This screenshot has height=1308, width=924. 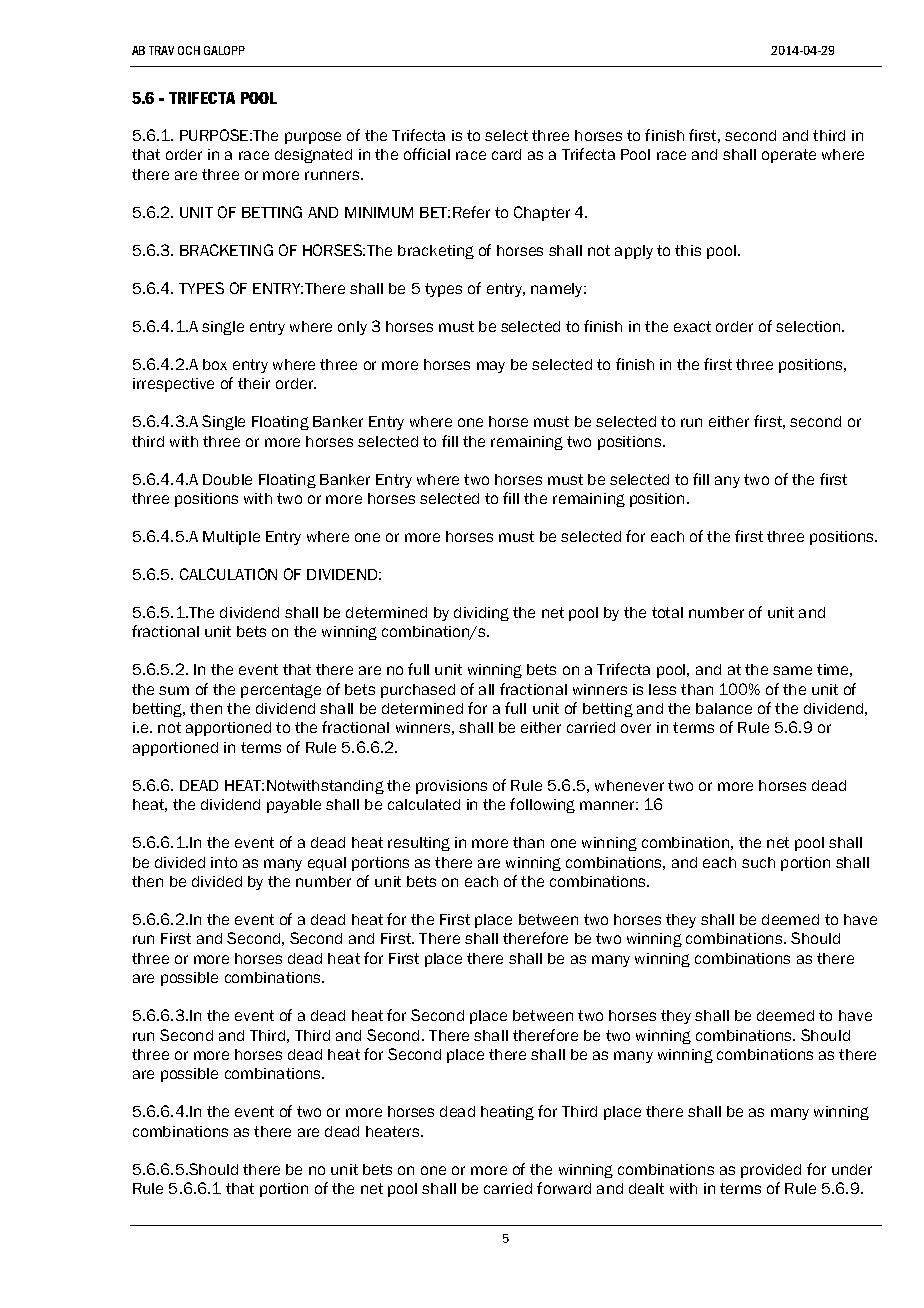 What do you see at coordinates (189, 50) in the screenshot?
I see `OCH` at bounding box center [189, 50].
